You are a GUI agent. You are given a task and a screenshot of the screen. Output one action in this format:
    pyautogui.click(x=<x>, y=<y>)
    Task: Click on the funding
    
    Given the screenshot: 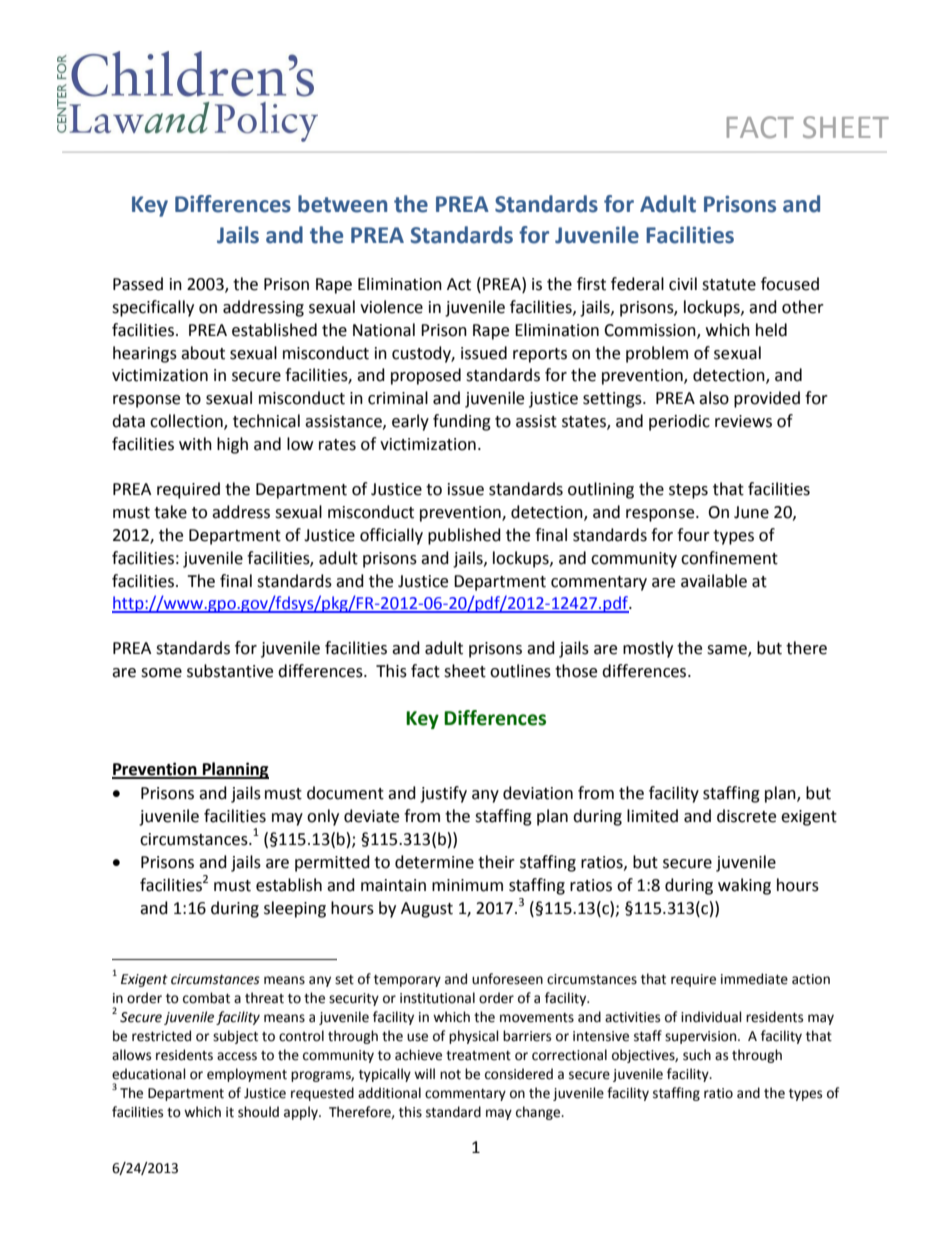 What is the action you would take?
    pyautogui.click(x=462, y=422)
